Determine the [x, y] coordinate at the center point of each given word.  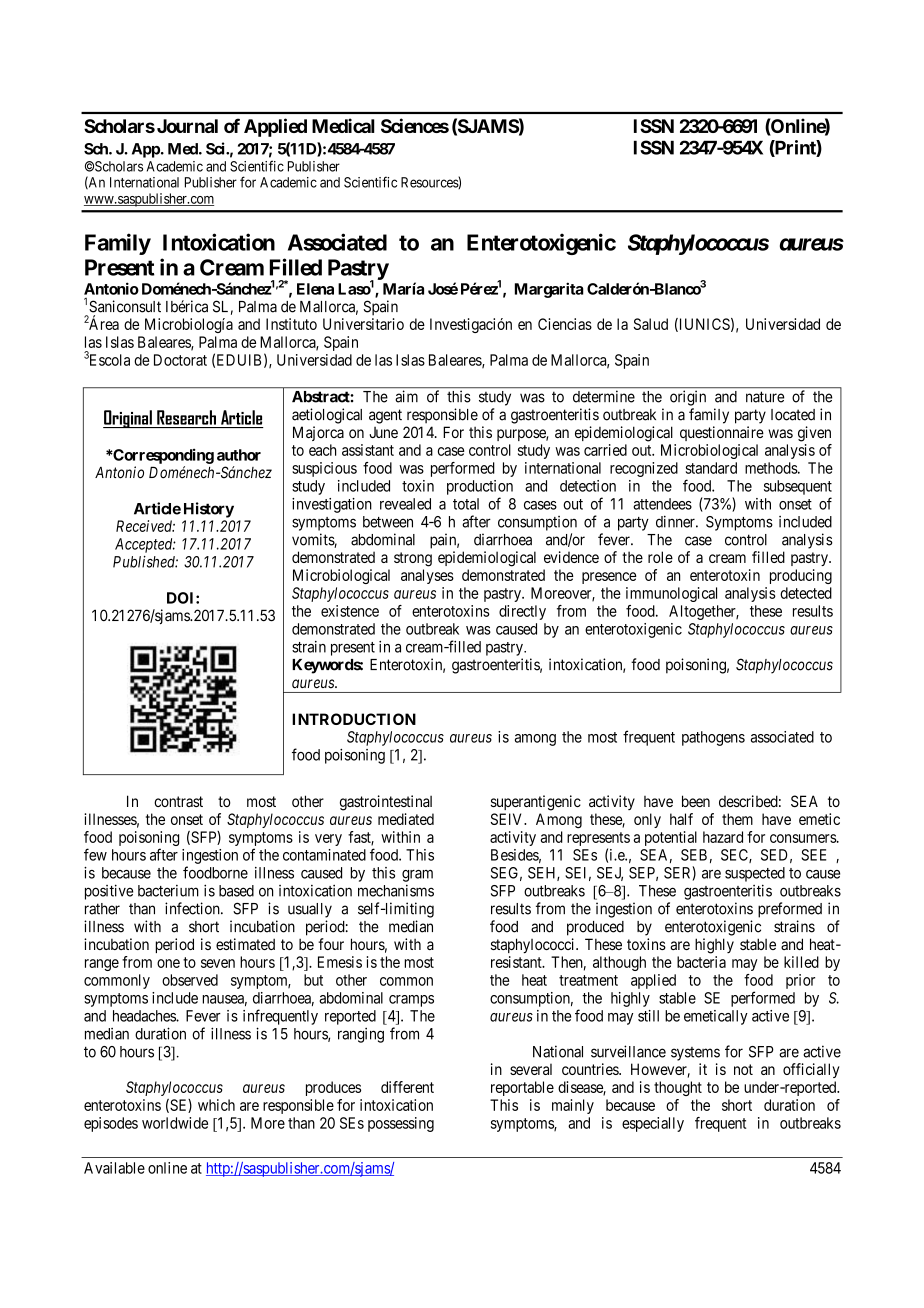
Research [186, 417]
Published [145, 562]
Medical [343, 125]
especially [653, 1124]
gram [417, 875]
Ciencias [565, 324]
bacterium [168, 891]
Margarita [549, 290]
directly [522, 612]
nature [765, 397]
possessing [401, 1124]
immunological [671, 594]
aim [407, 396]
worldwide [175, 1123]
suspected [755, 874]
